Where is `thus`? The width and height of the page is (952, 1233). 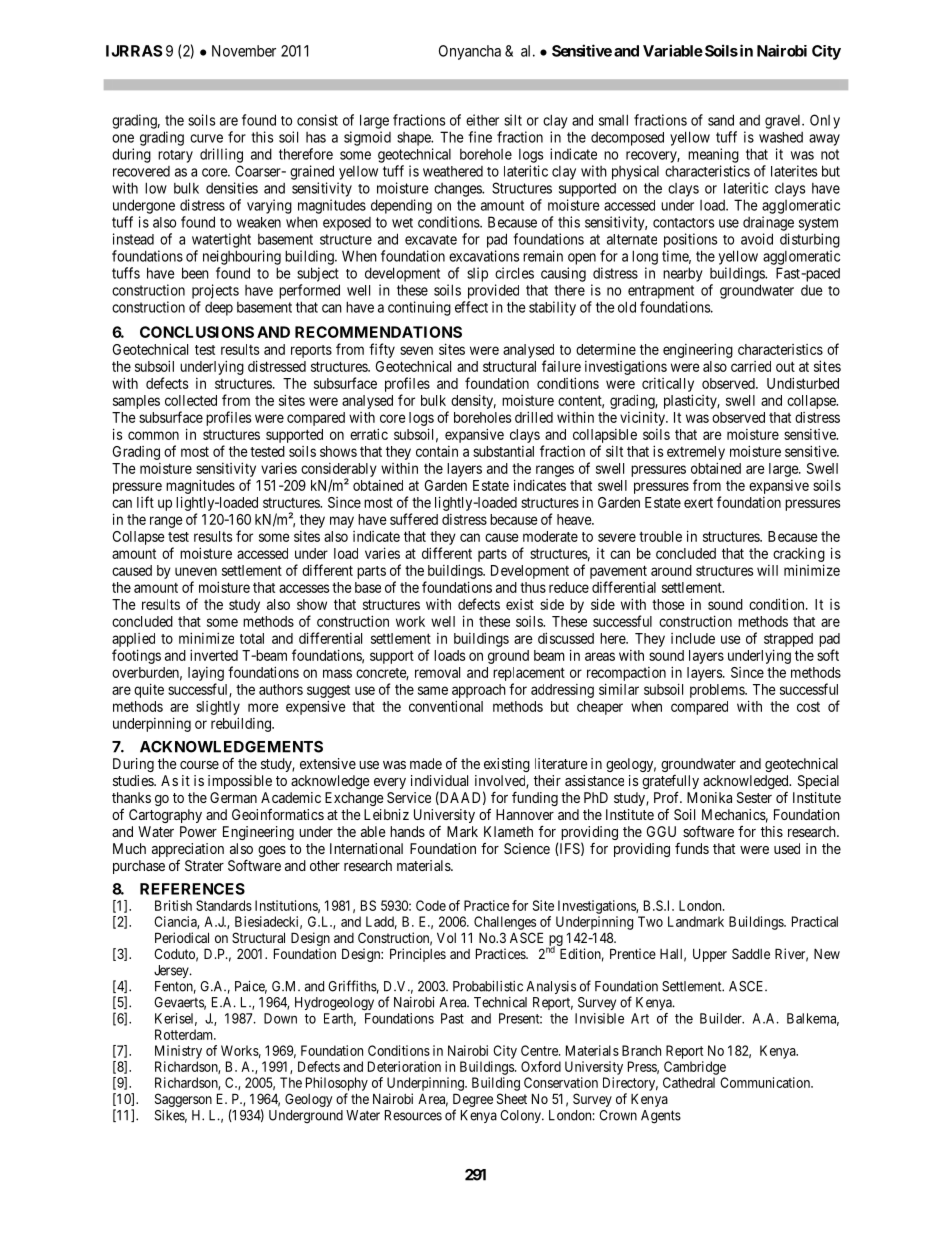 thus is located at coordinates (533, 587).
